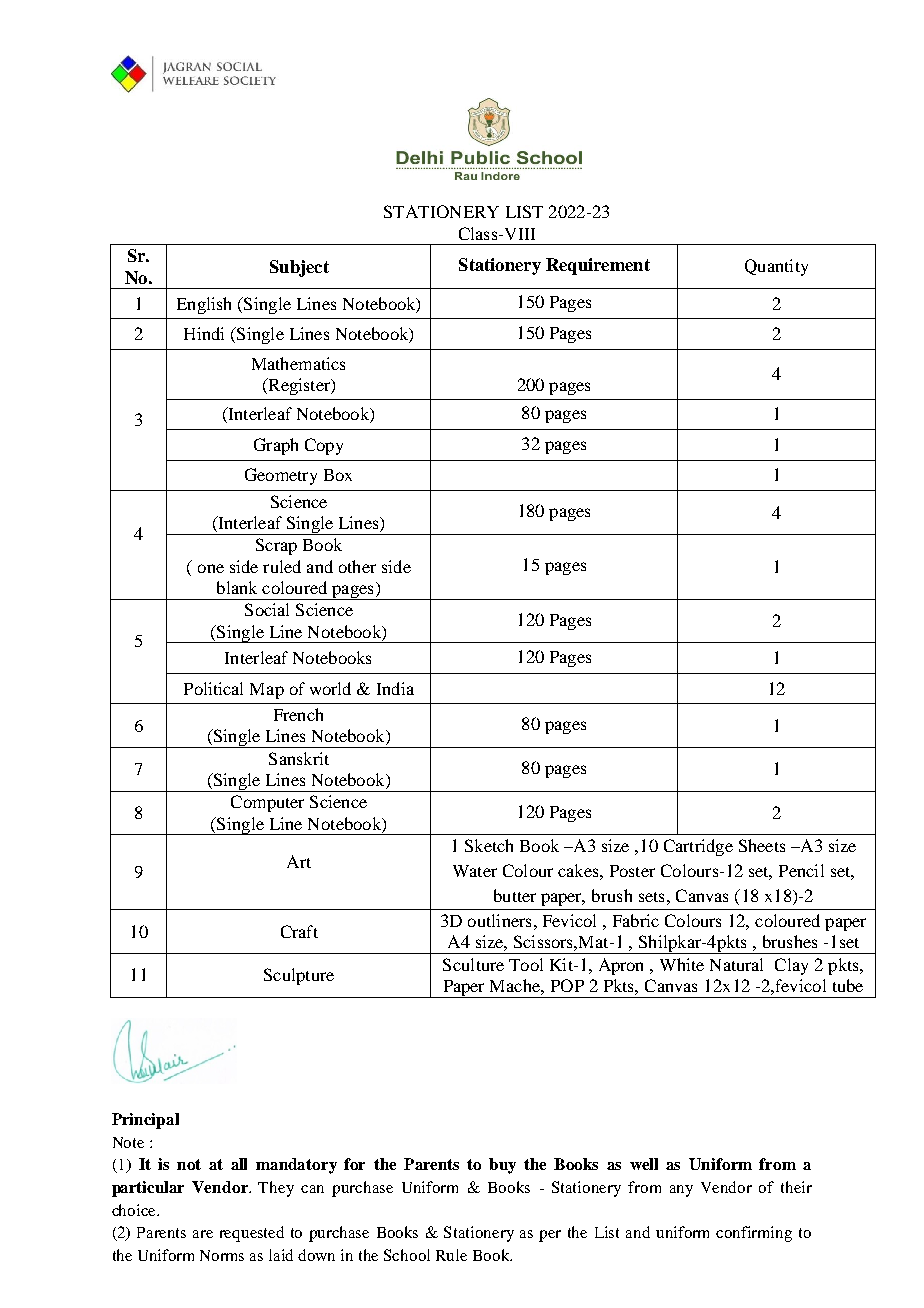 The width and height of the document is (924, 1308). What do you see at coordinates (762, 845) in the document?
I see `Sheets` at bounding box center [762, 845].
